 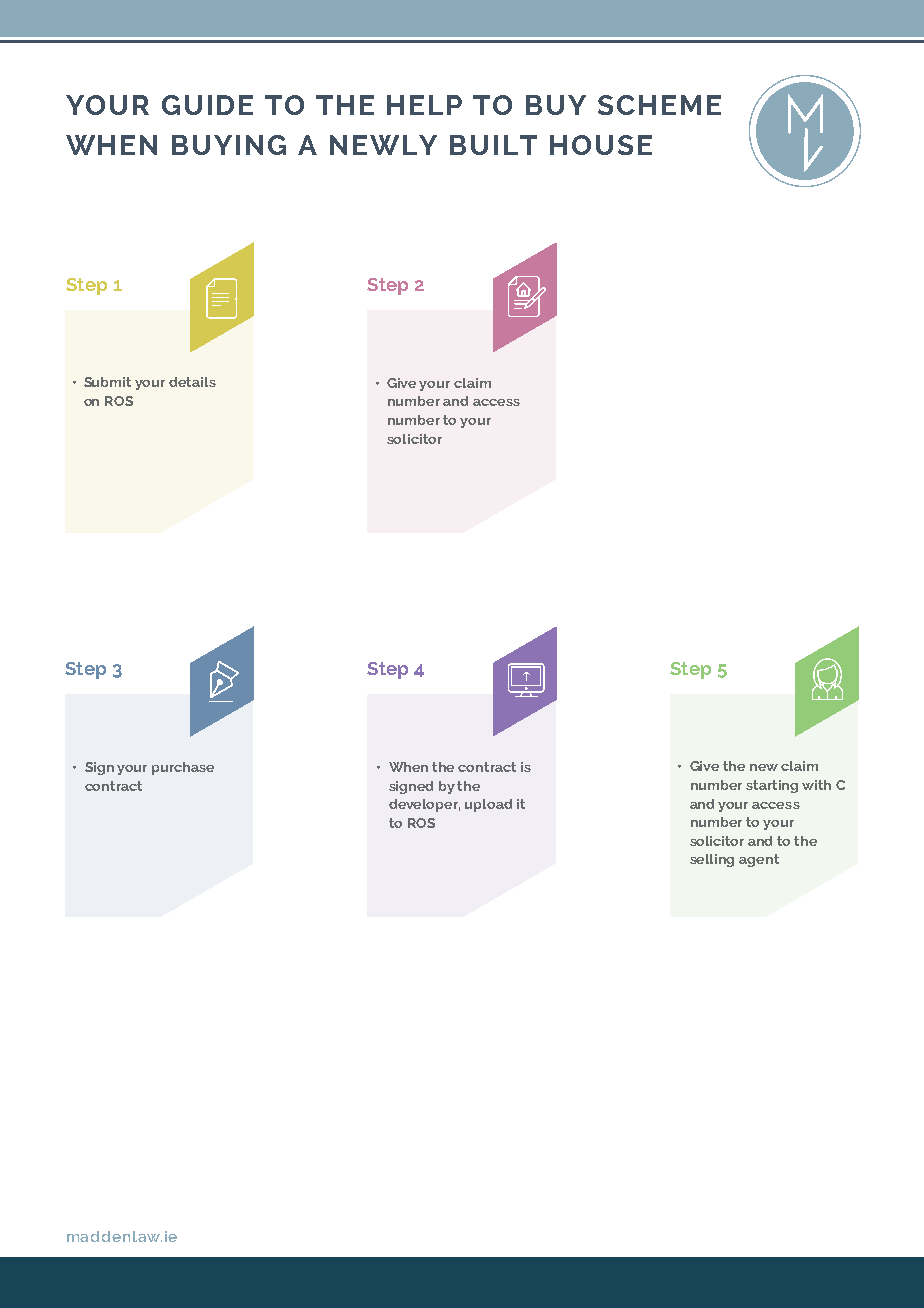 What do you see at coordinates (601, 145) in the screenshot?
I see `HOUSE` at bounding box center [601, 145].
